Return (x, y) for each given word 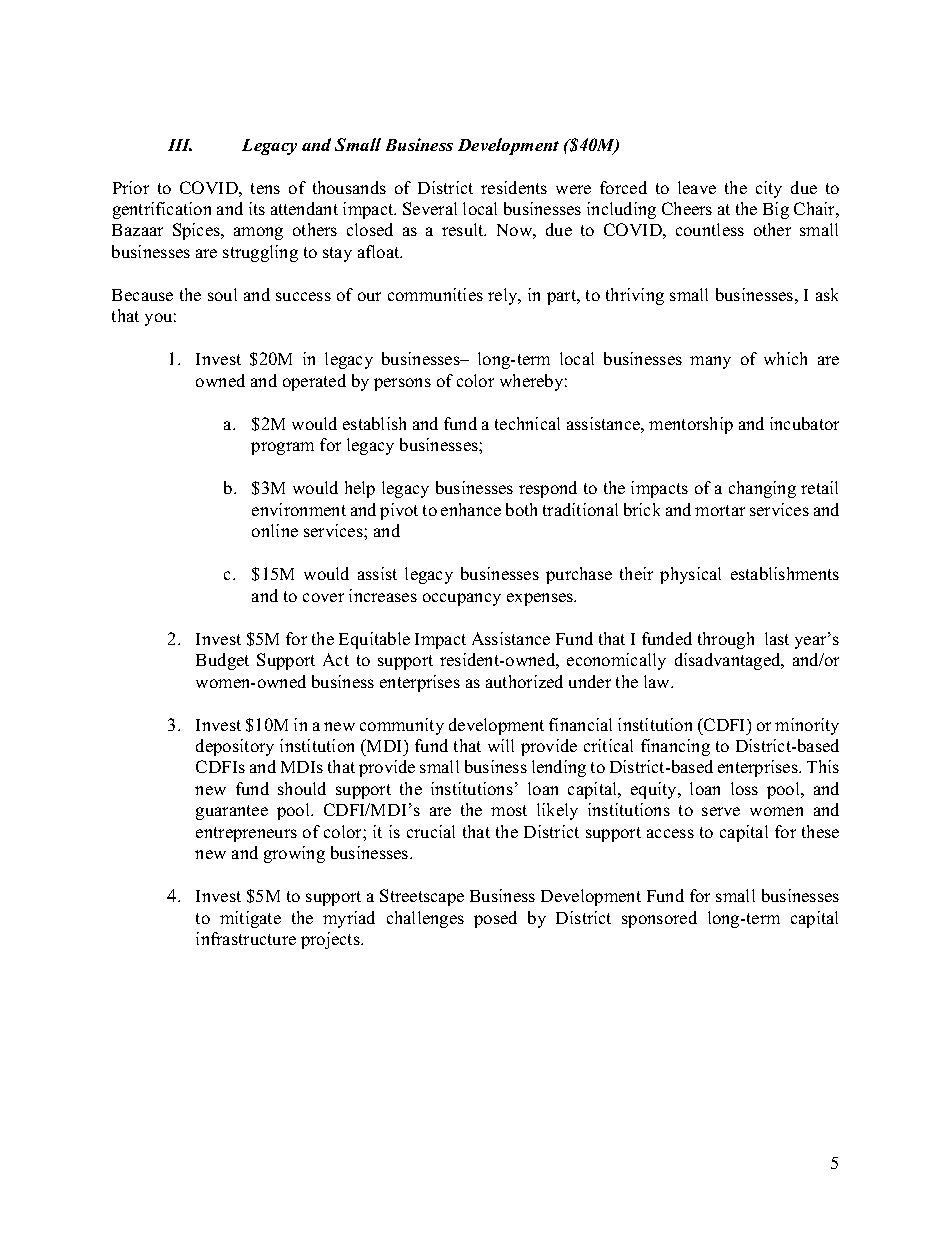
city (769, 189)
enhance (471, 509)
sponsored (659, 919)
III (180, 145)
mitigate (250, 919)
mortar (720, 510)
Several (430, 208)
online (275, 530)
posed (495, 919)
